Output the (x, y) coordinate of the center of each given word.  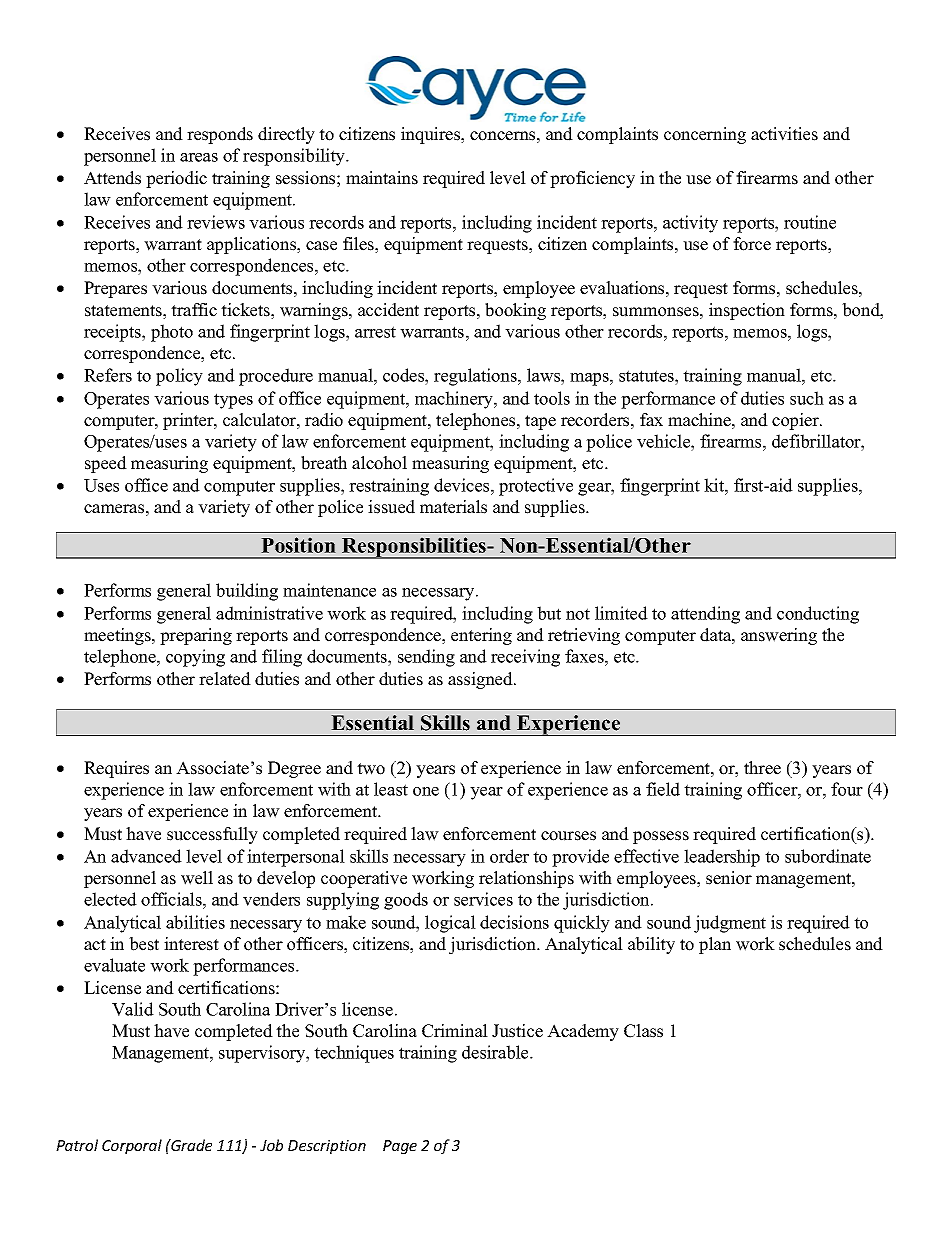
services (483, 899)
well (197, 878)
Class (643, 1031)
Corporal (132, 1146)
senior (729, 878)
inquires (432, 135)
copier (796, 421)
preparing (196, 636)
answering (779, 636)
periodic (176, 179)
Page (400, 1147)
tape (540, 422)
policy (179, 377)
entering (481, 636)
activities (784, 134)
